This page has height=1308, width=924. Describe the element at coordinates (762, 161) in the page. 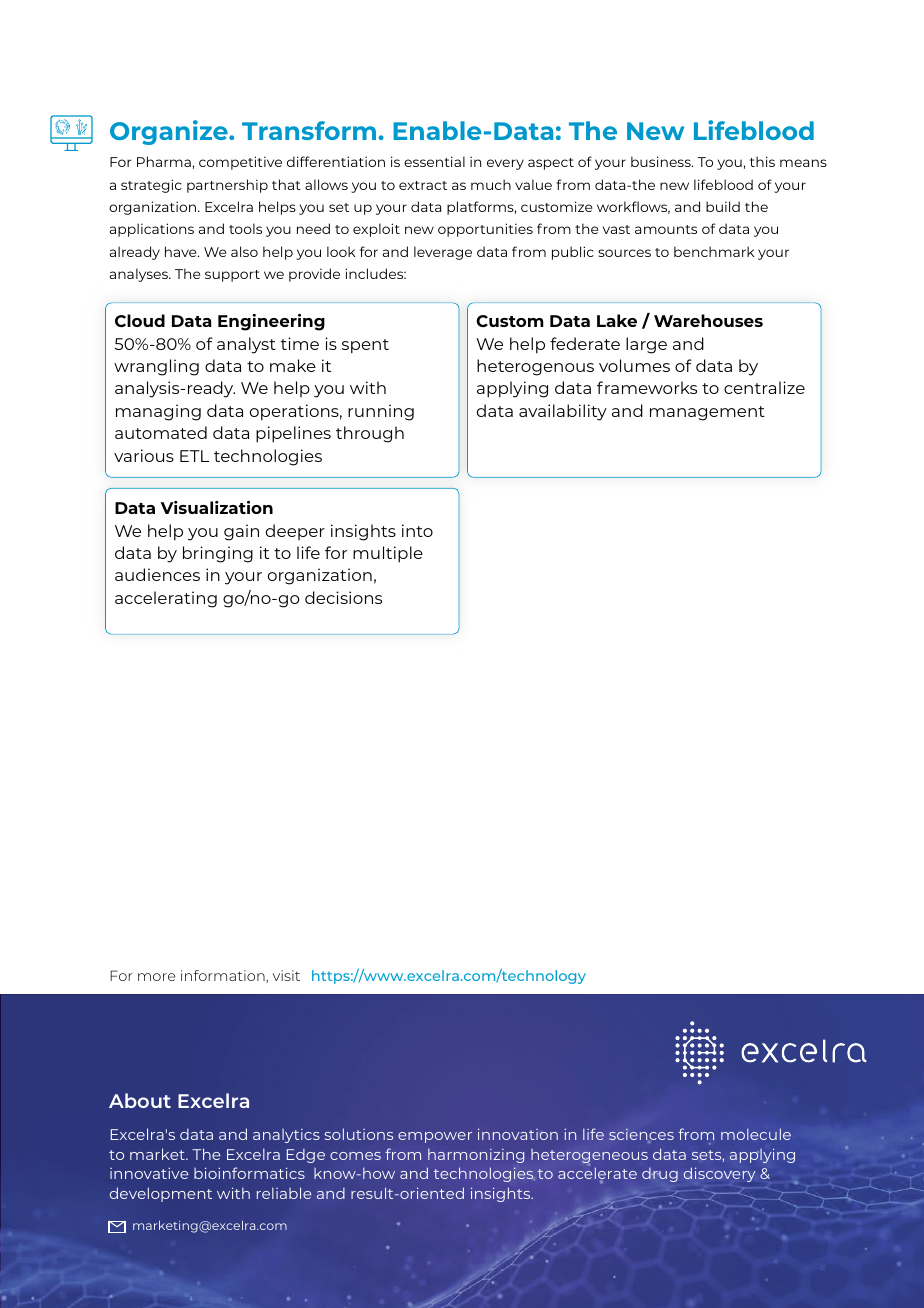

I see `this` at that location.
